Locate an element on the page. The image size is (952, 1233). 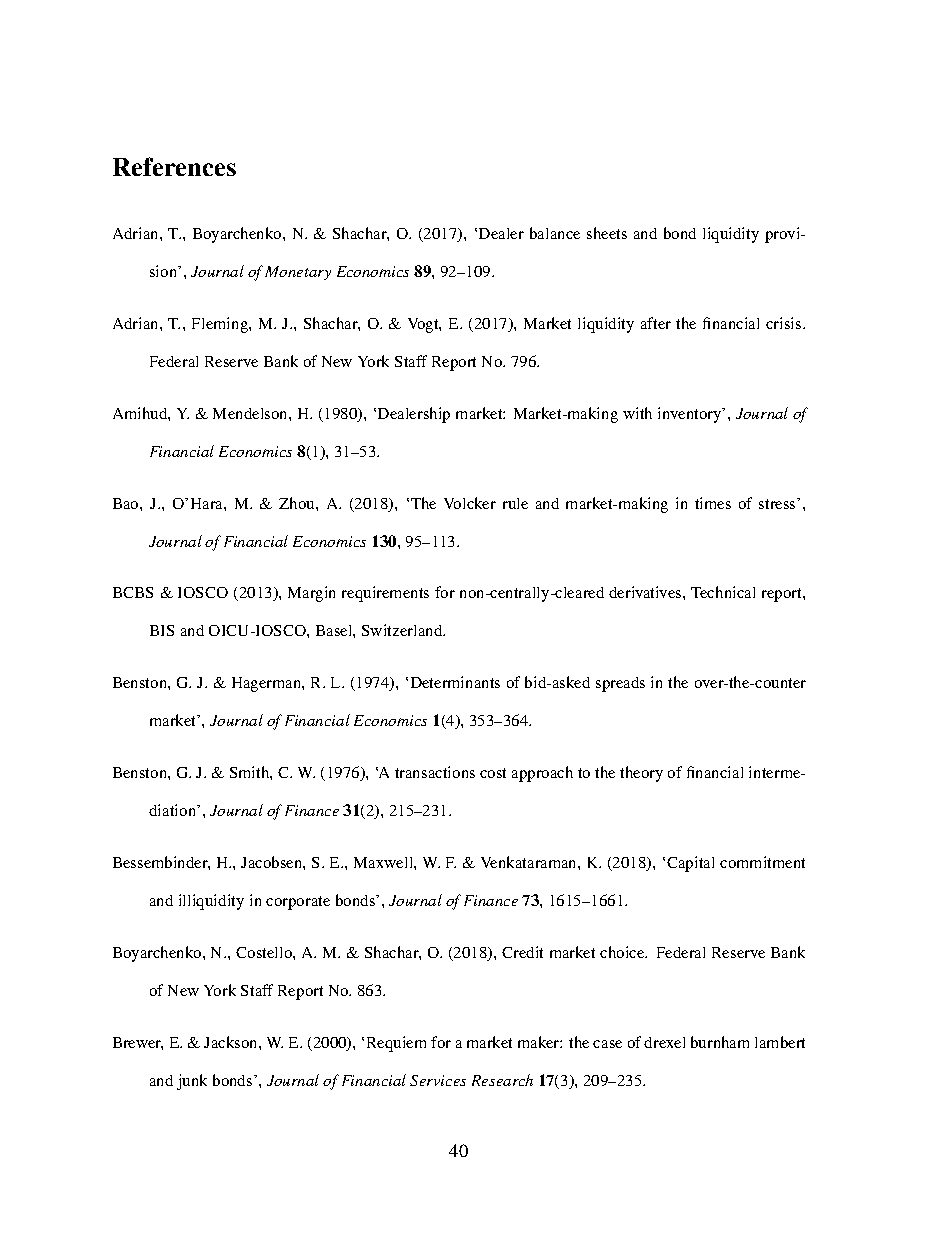
Technical is located at coordinates (723, 592).
